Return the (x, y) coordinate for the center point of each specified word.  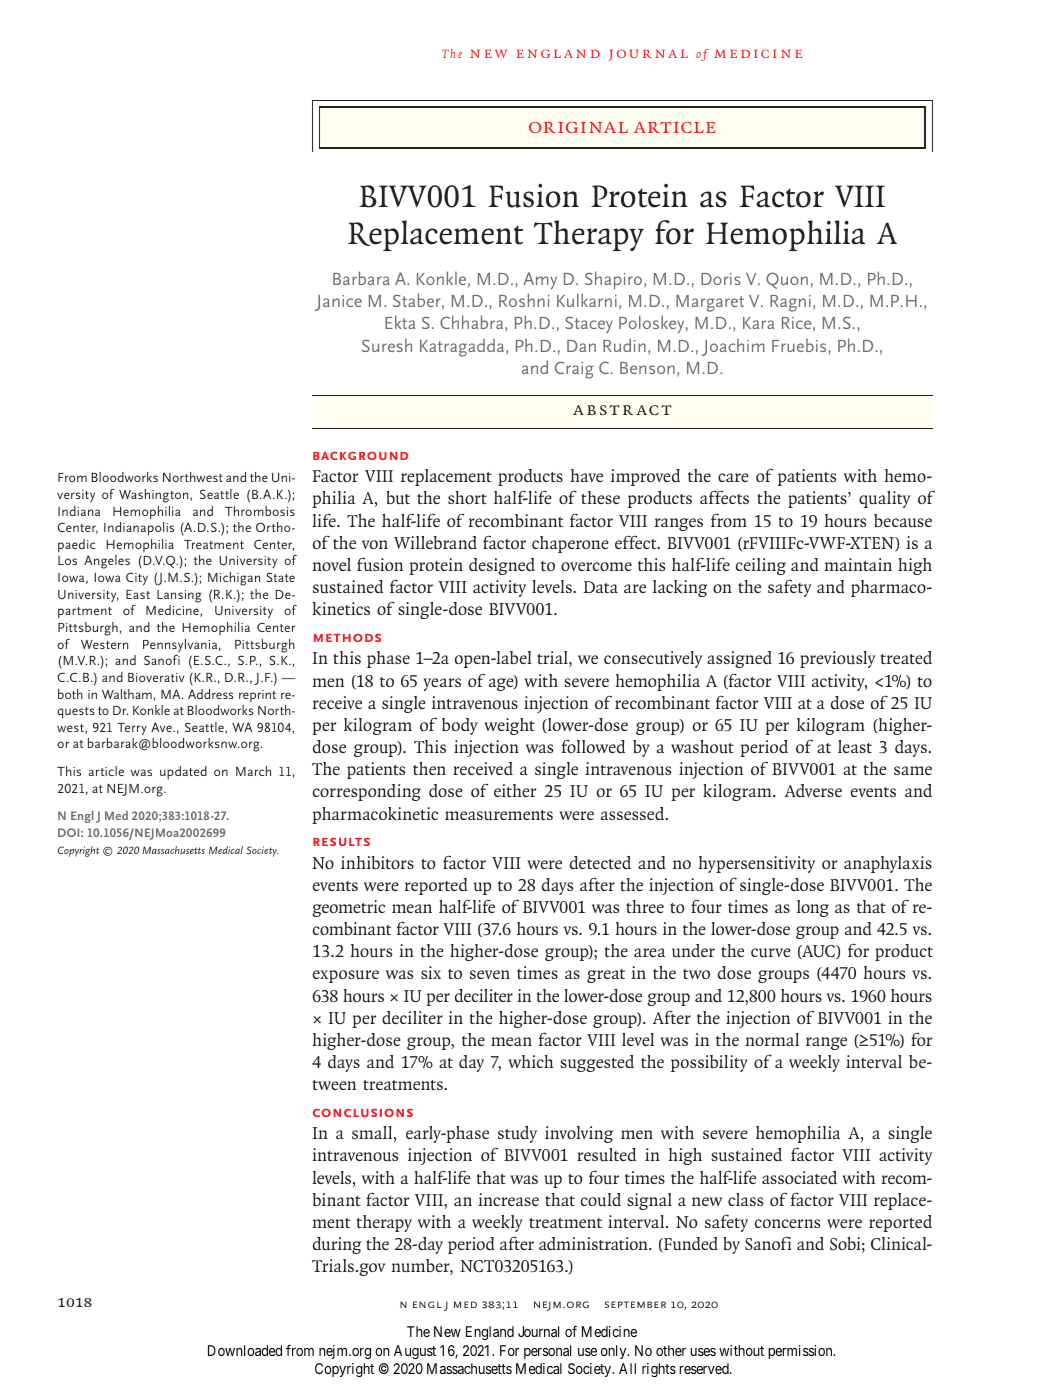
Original (578, 127)
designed (502, 566)
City (137, 579)
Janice (338, 303)
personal (547, 1352)
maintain (858, 564)
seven (490, 974)
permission (801, 1352)
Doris (721, 279)
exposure (346, 976)
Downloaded (245, 1350)
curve (770, 953)
